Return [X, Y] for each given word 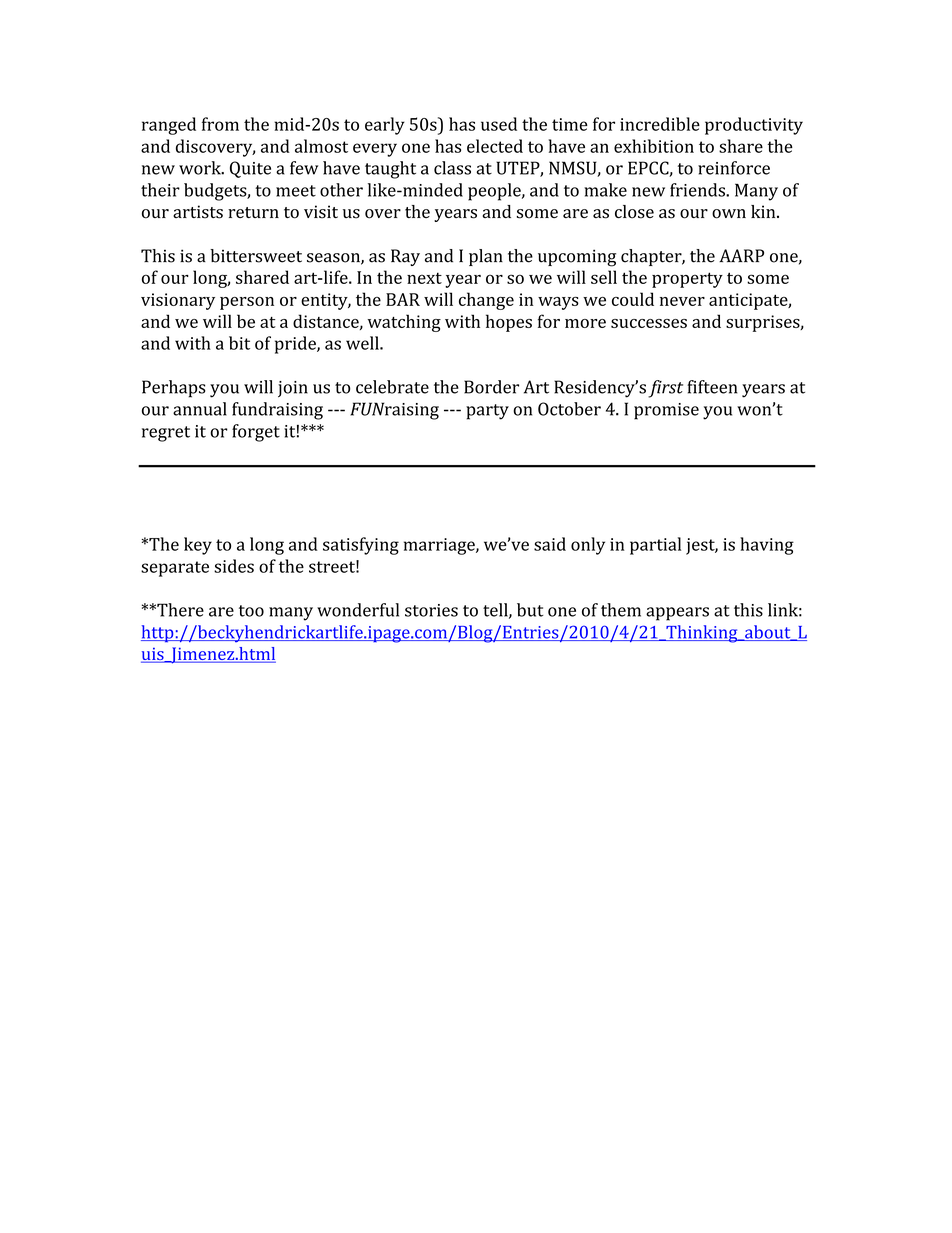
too [251, 611]
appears [677, 614]
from [220, 124]
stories [431, 610]
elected [495, 146]
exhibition [654, 146]
